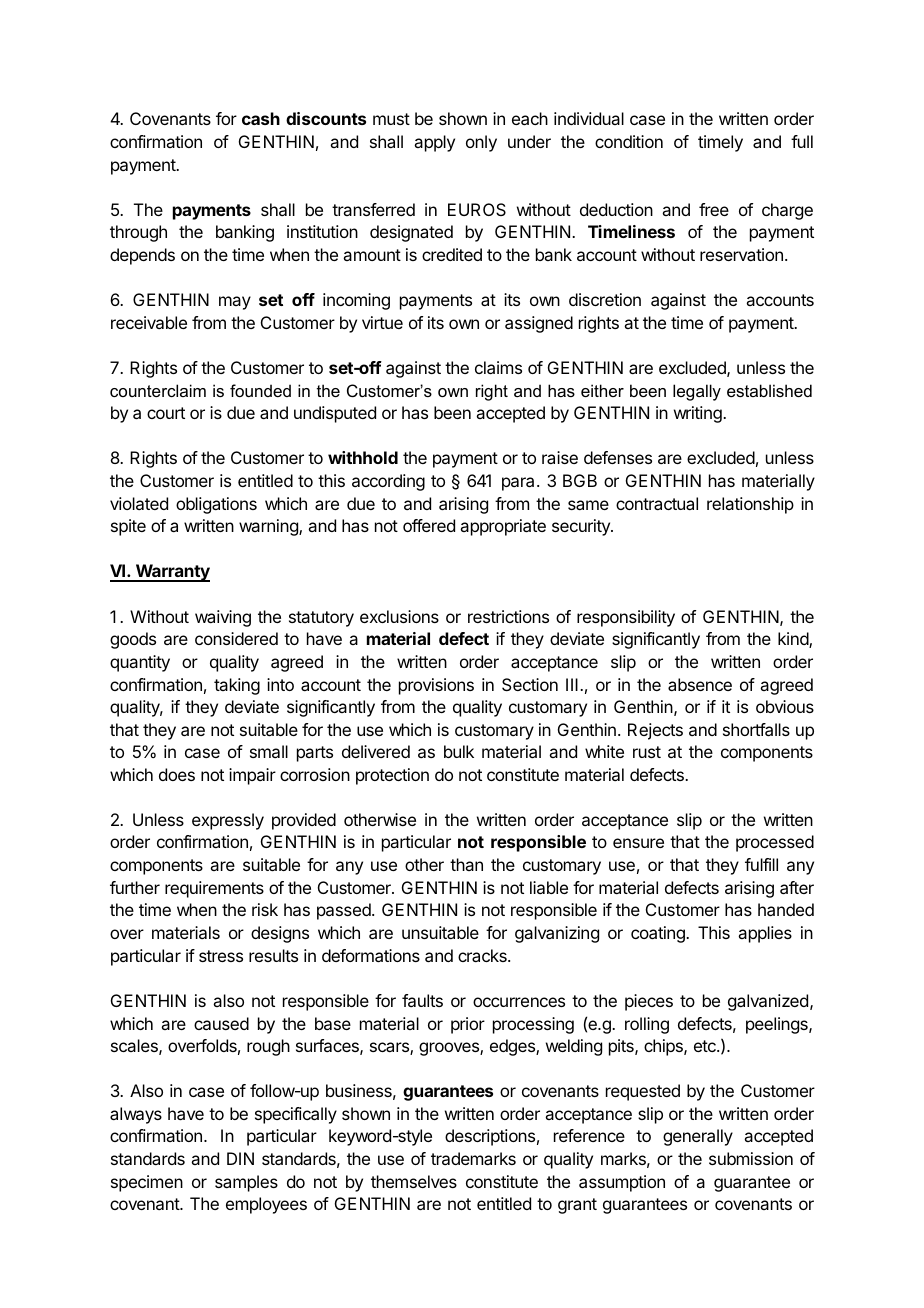  What do you see at coordinates (750, 505) in the page?
I see `relationship` at bounding box center [750, 505].
